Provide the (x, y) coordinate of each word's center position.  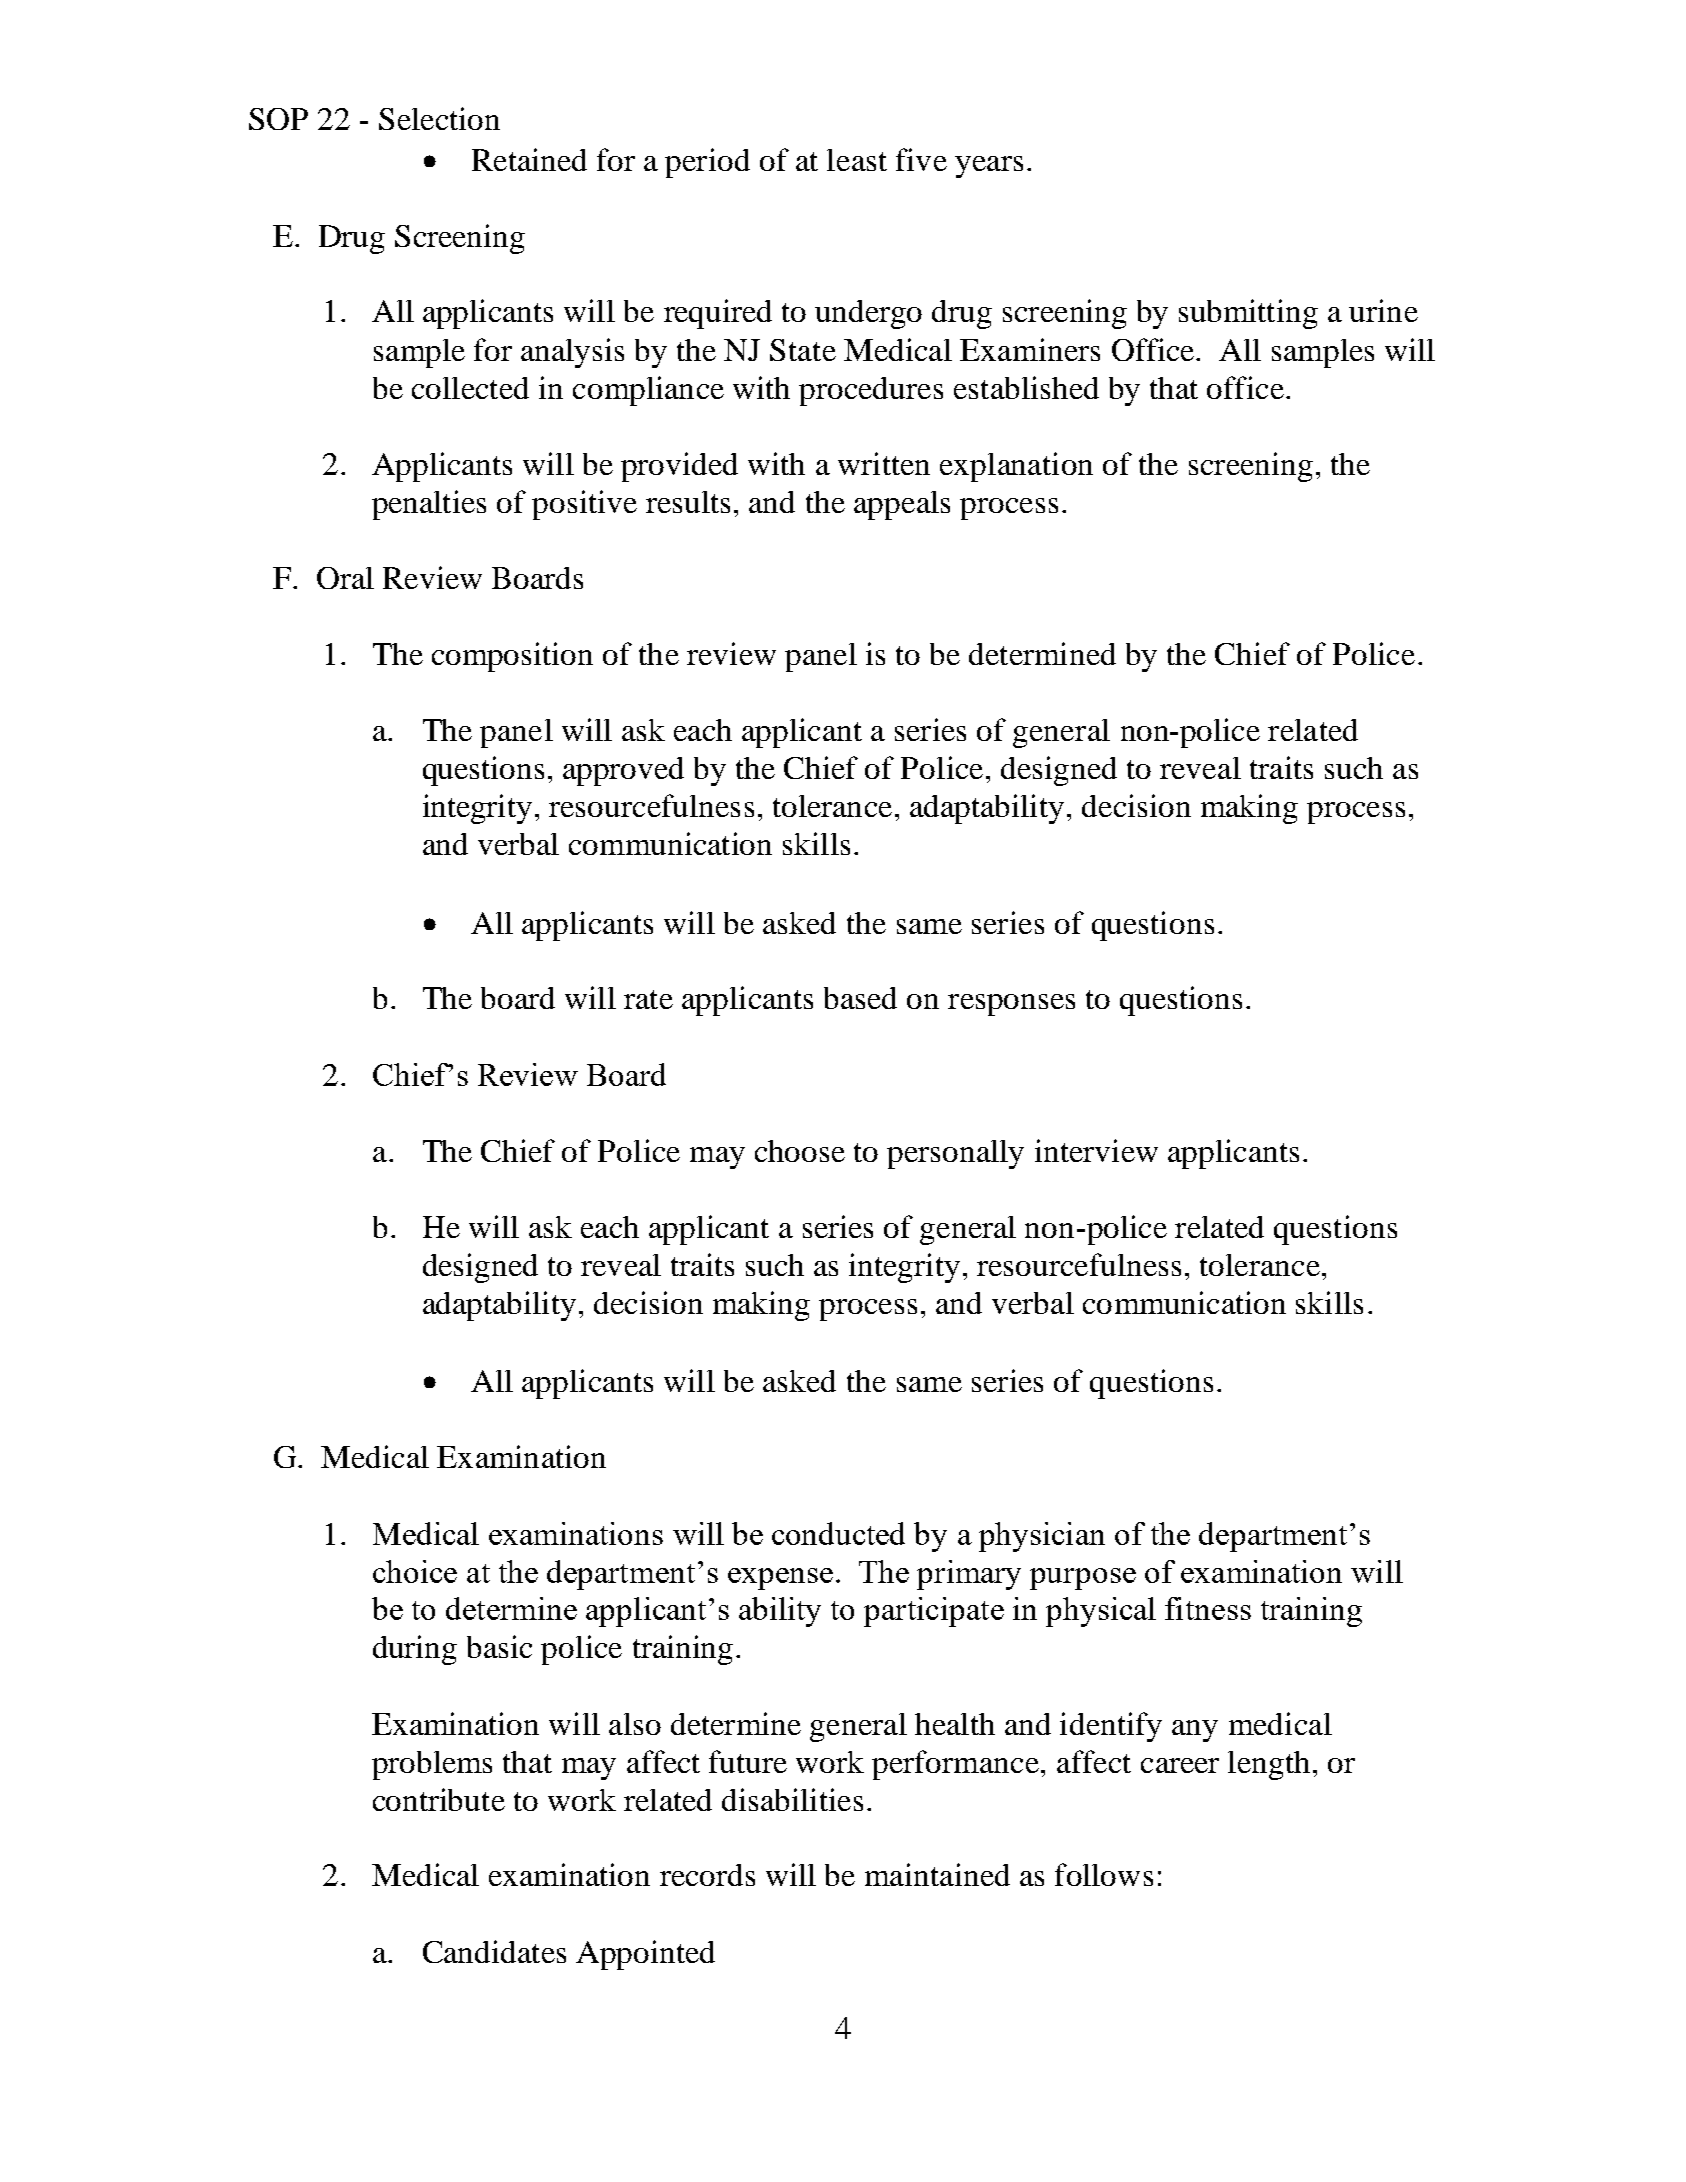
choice (415, 1571)
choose (800, 1151)
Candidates (494, 1951)
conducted (838, 1533)
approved (623, 771)
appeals (902, 505)
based (860, 998)
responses (1011, 1005)
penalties (429, 505)
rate (648, 999)
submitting (1248, 314)
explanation (1016, 467)
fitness (1208, 1608)
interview (1096, 1150)
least (857, 160)
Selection (439, 118)
